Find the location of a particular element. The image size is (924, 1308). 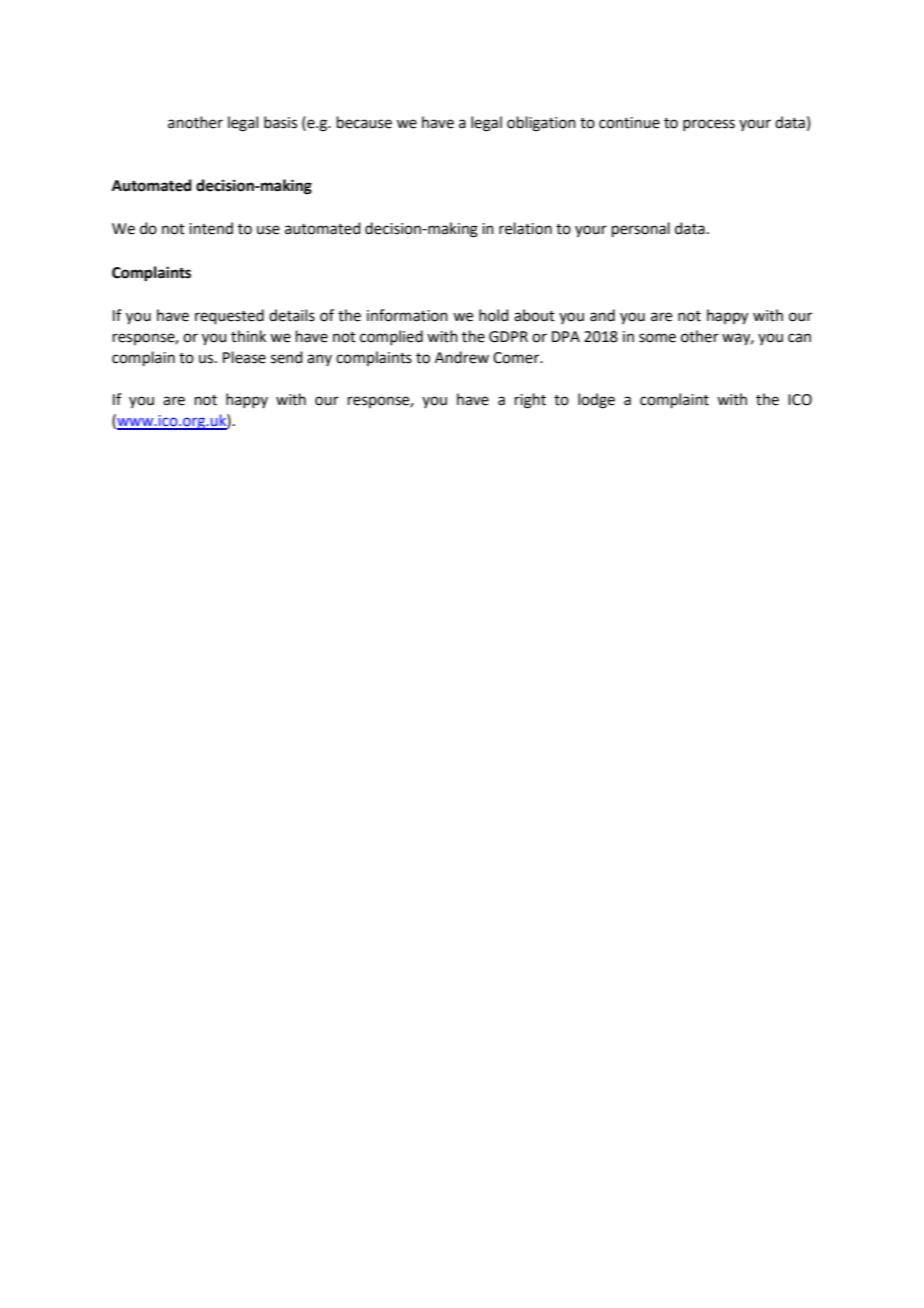

relation is located at coordinates (525, 228).
